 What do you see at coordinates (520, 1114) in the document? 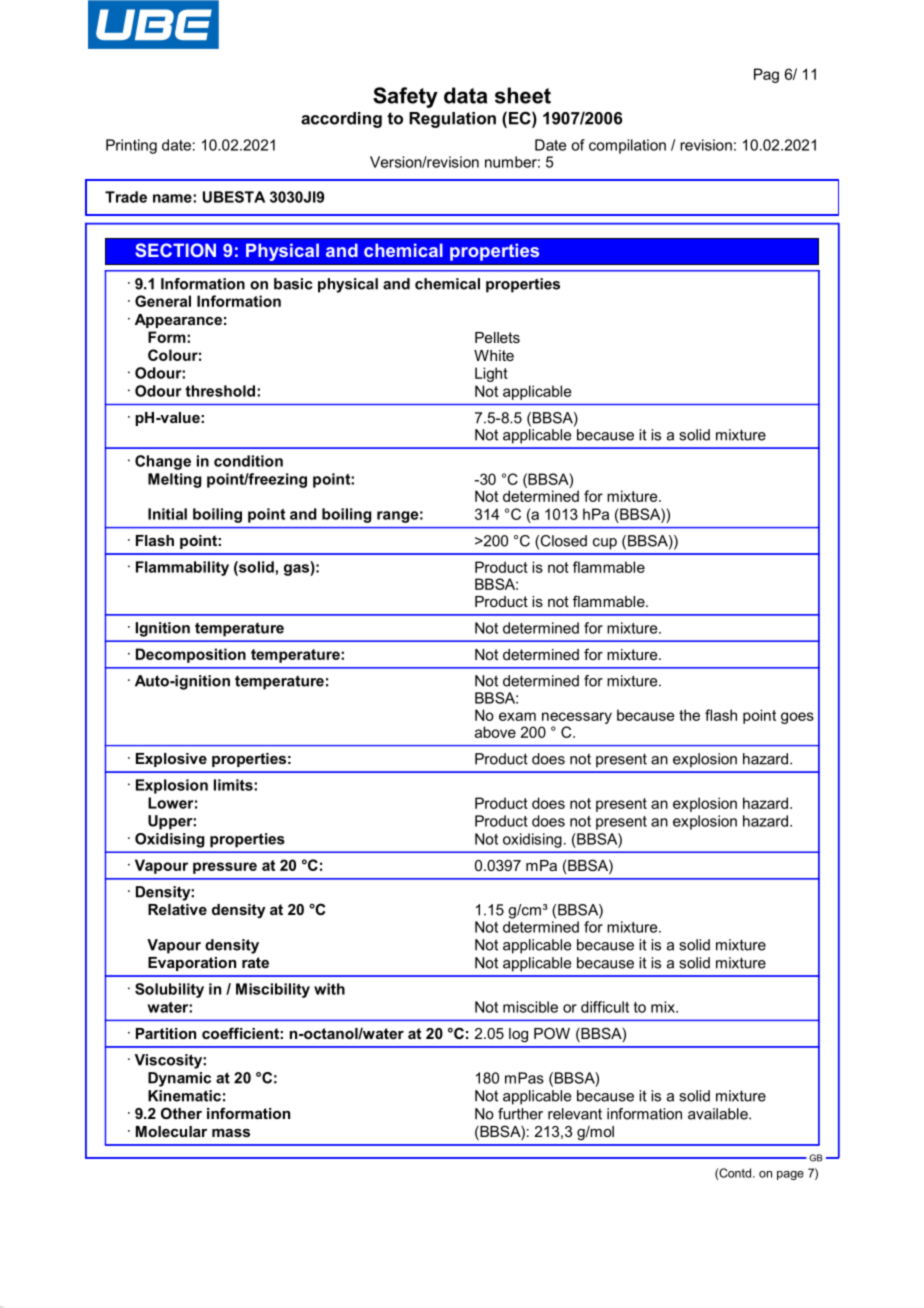
I see `further` at bounding box center [520, 1114].
